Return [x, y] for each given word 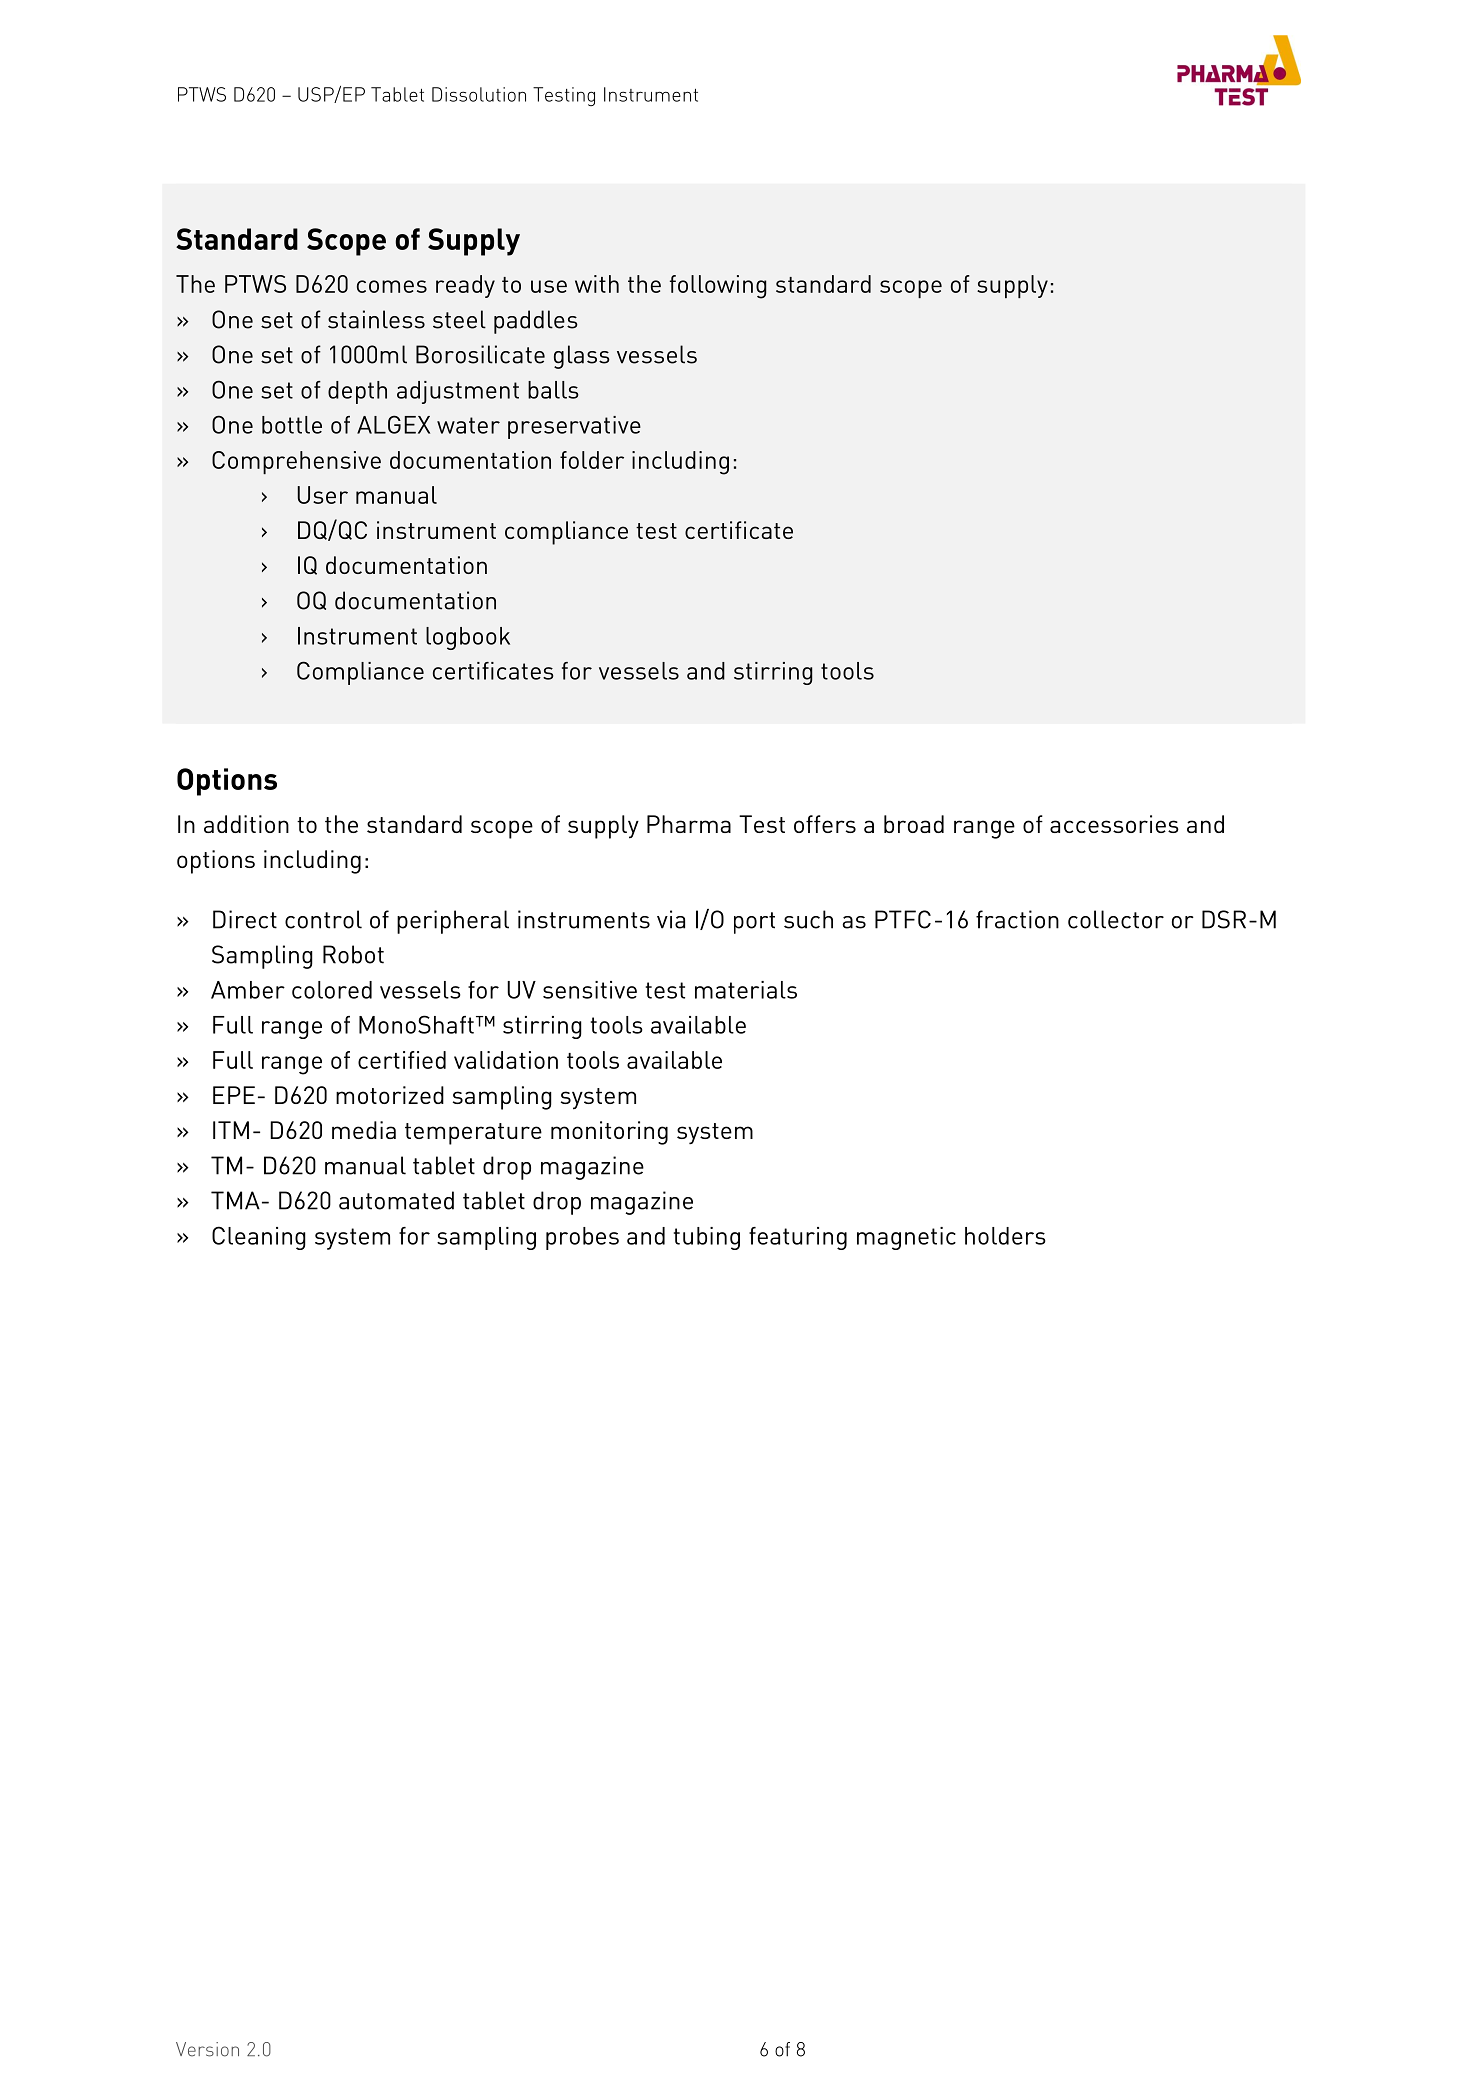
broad [914, 824]
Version [207, 2049]
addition [246, 824]
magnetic [906, 1238]
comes [392, 286]
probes [582, 1238]
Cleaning [259, 1238]
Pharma [689, 824]
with [597, 284]
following [718, 287]
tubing [707, 1238]
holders [1005, 1236]
